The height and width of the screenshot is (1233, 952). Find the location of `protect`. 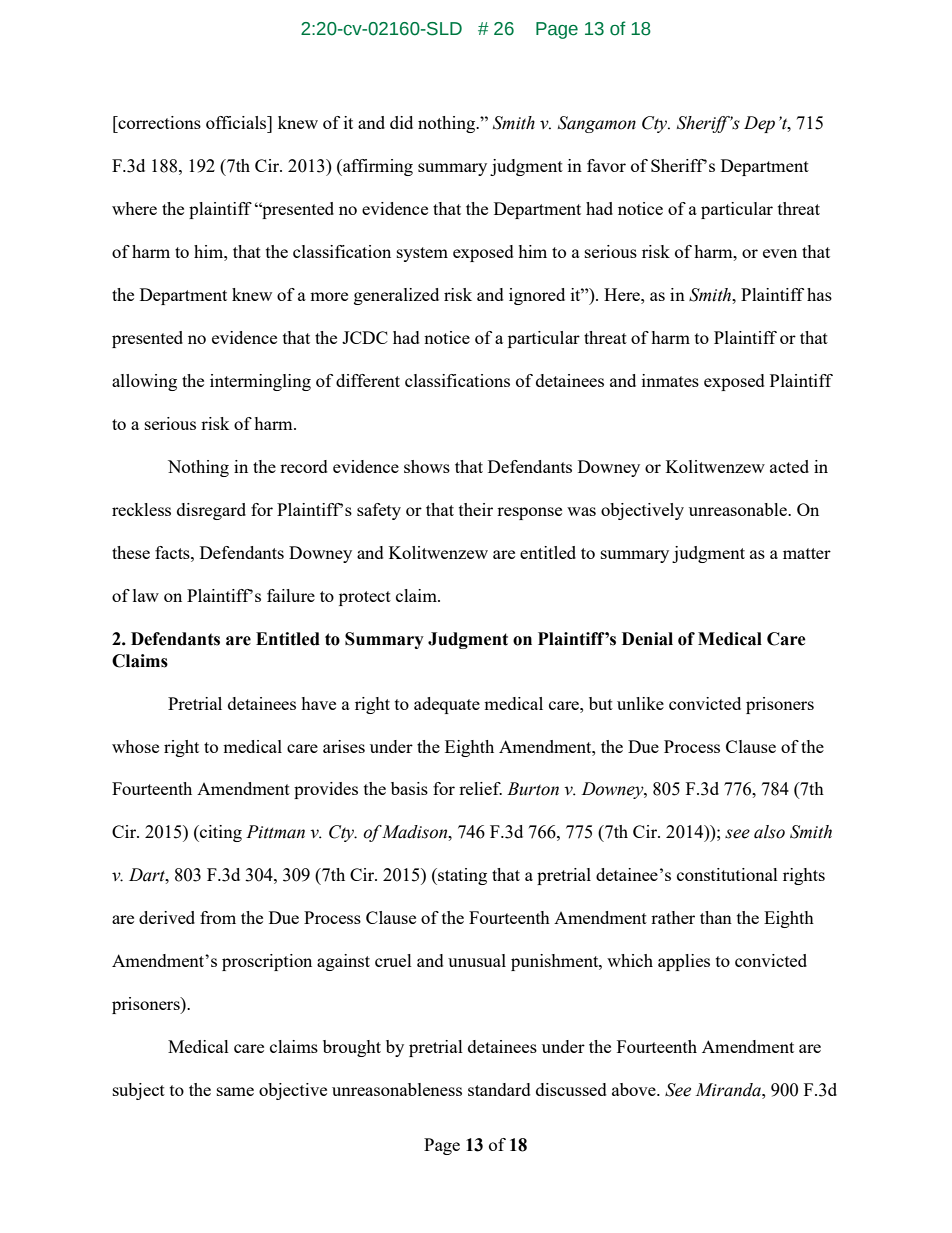

protect is located at coordinates (365, 598).
